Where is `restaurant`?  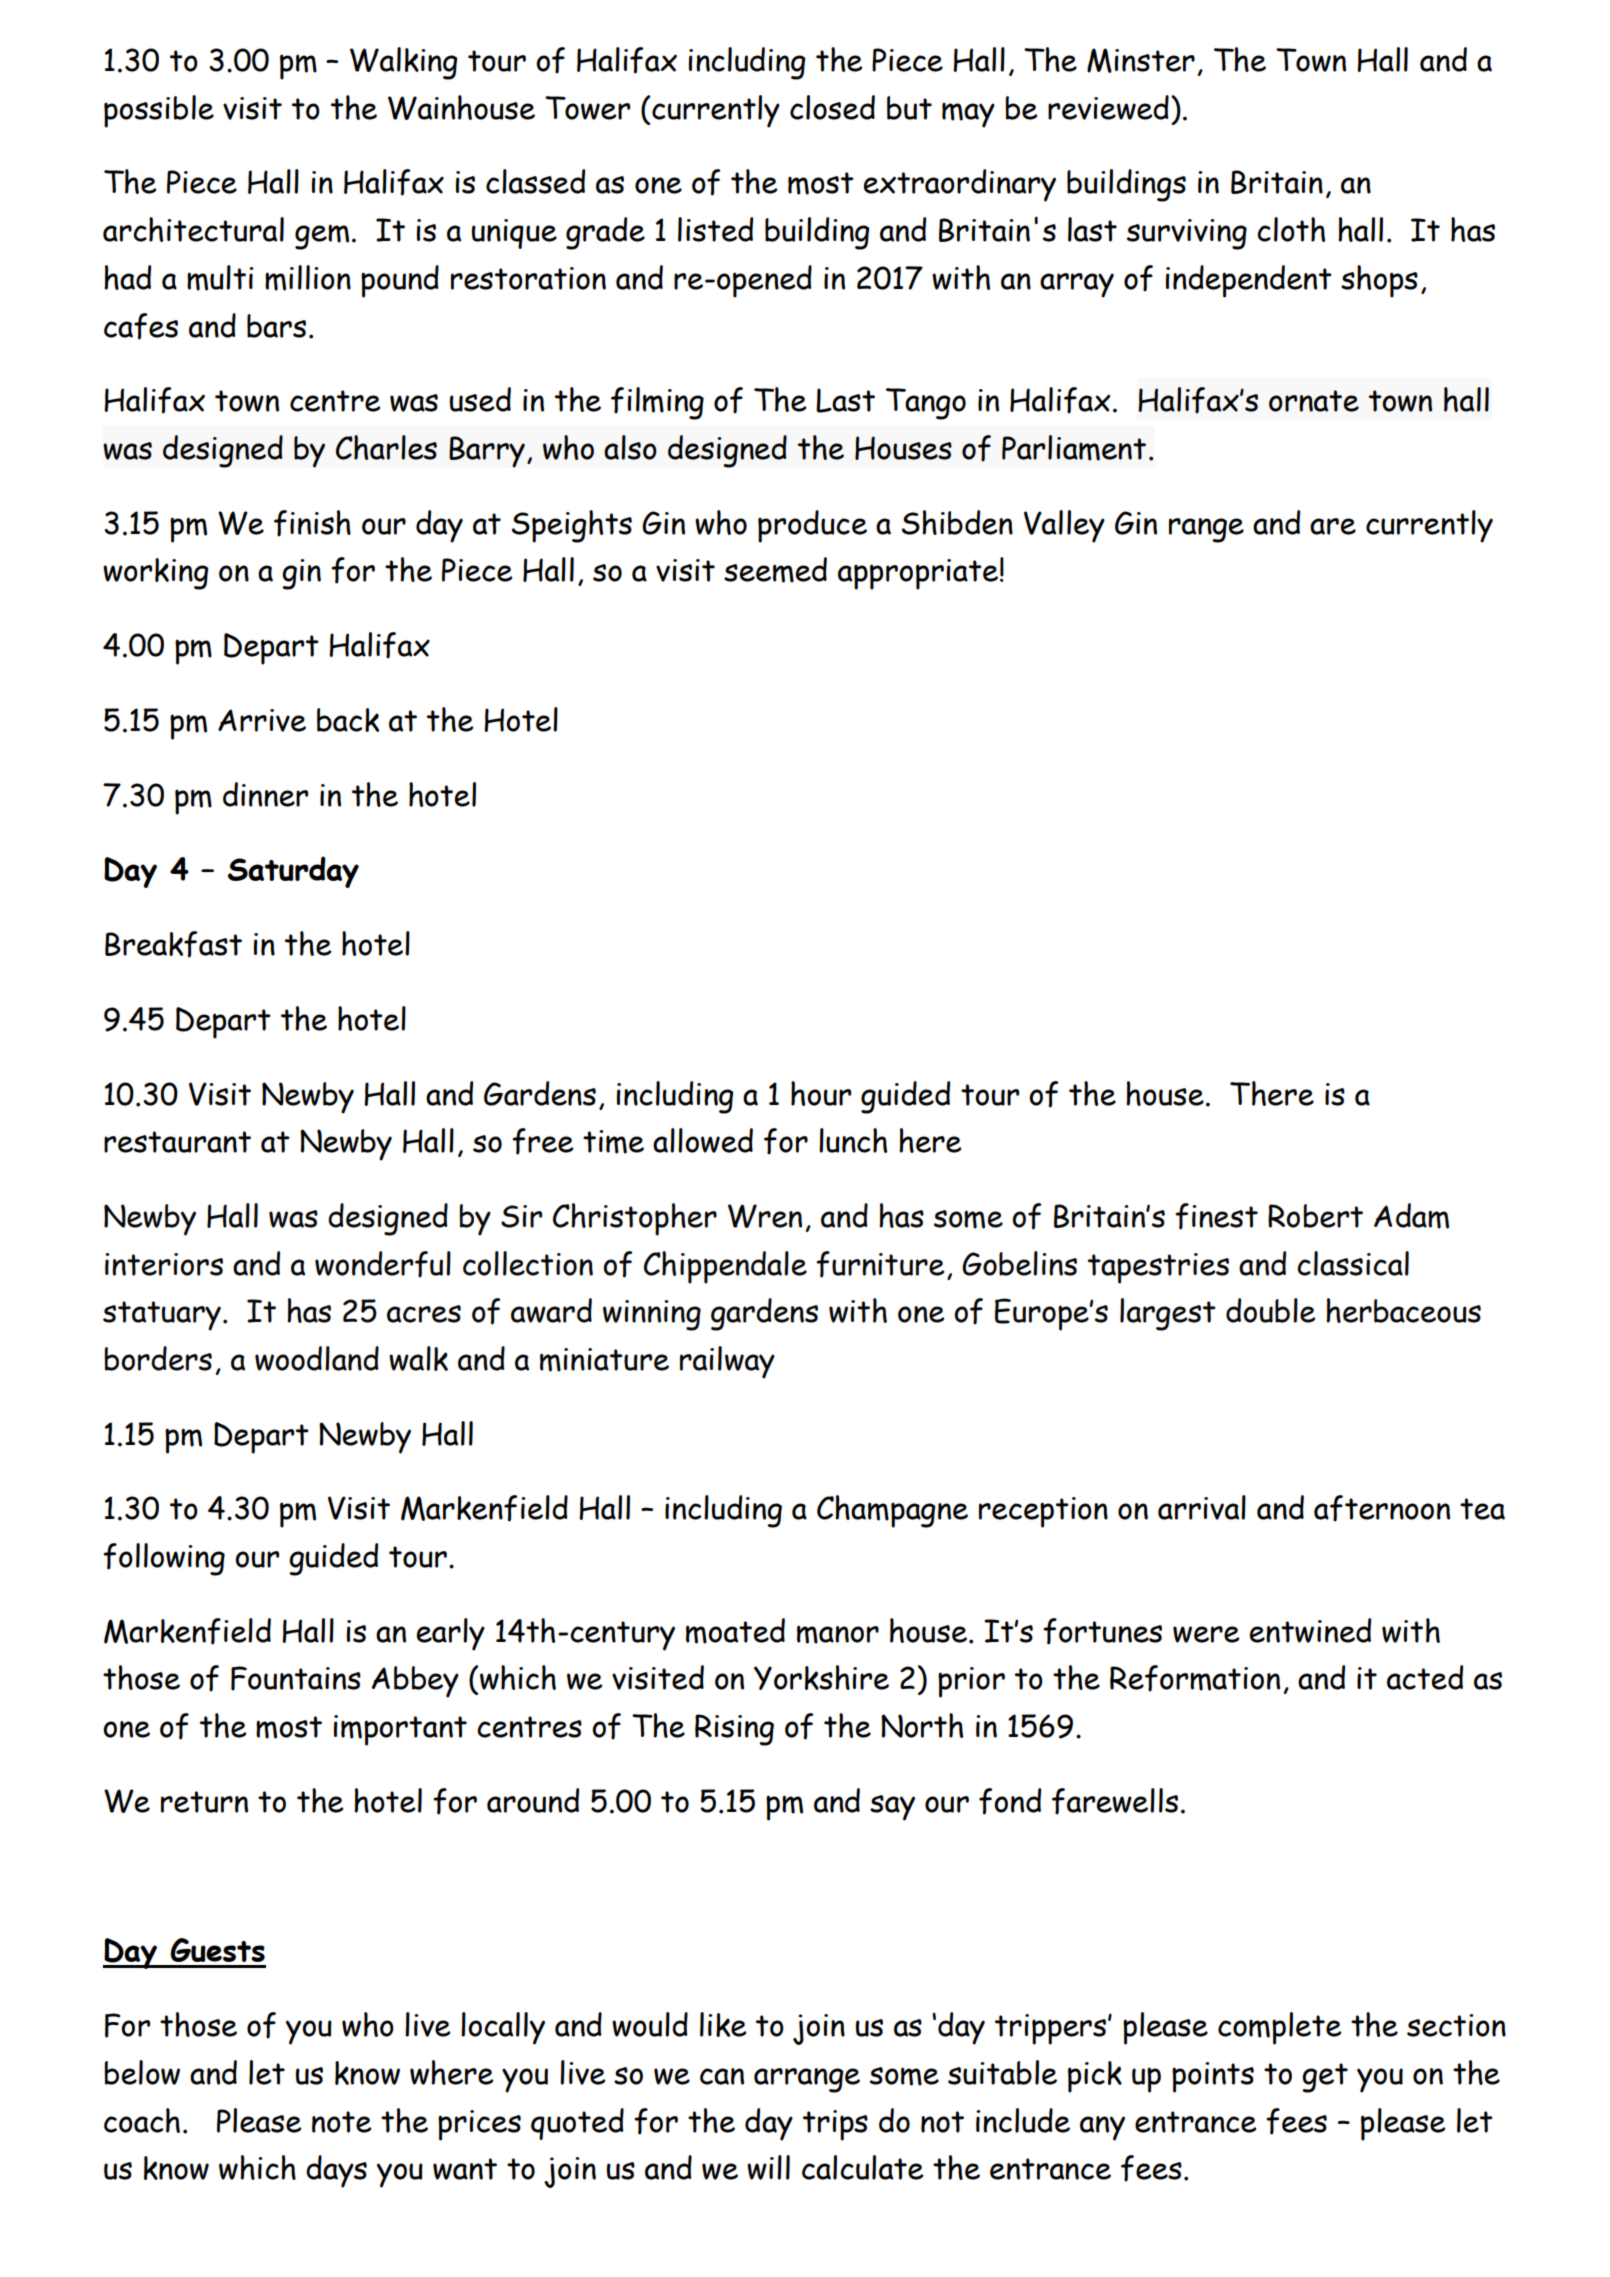
restaurant is located at coordinates (177, 1142).
